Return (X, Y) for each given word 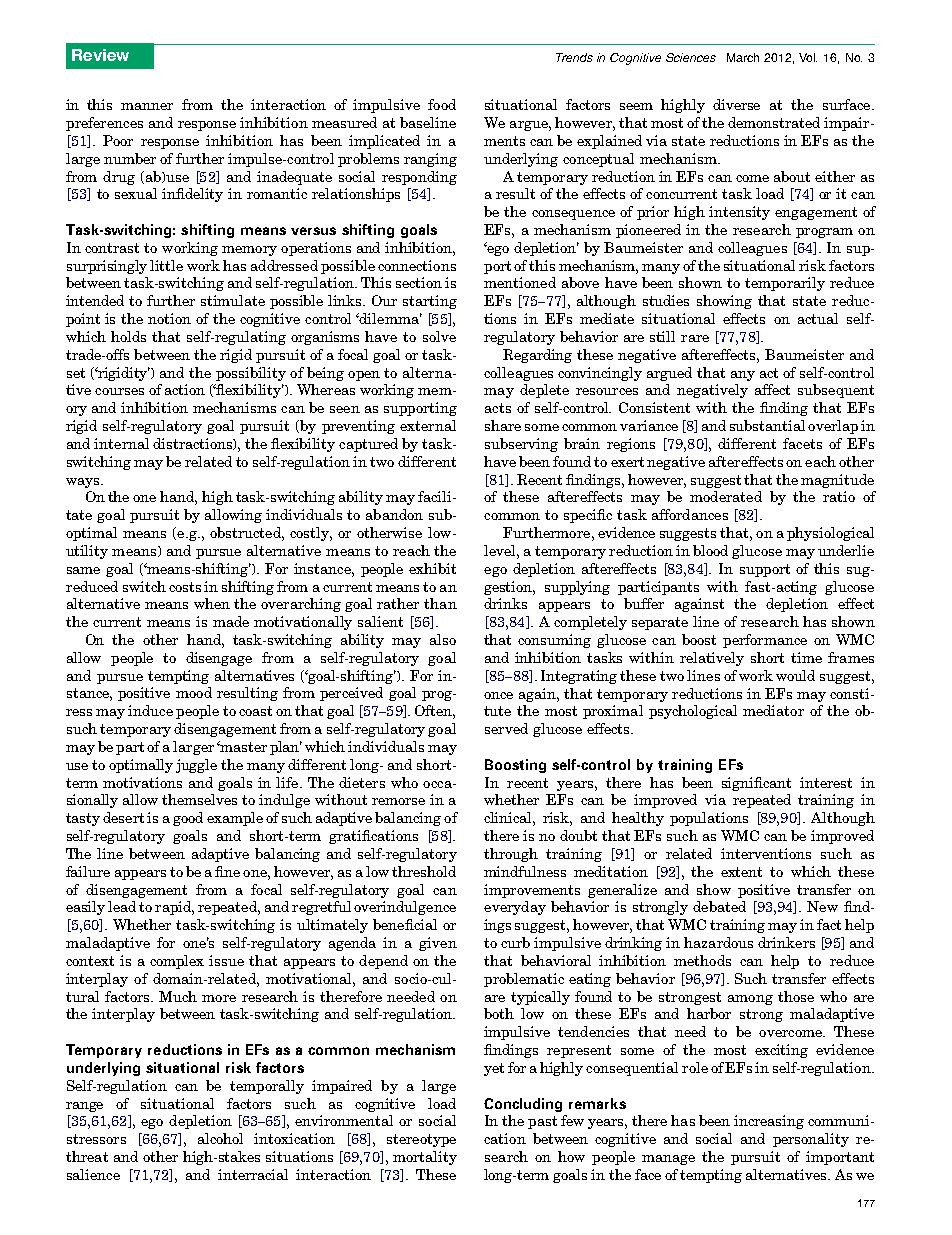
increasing (769, 1122)
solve (439, 336)
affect (772, 389)
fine (227, 871)
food (442, 104)
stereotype (421, 1140)
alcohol (220, 1138)
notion (169, 318)
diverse (736, 104)
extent (741, 872)
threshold (424, 871)
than (440, 603)
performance (765, 641)
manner (147, 106)
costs (185, 587)
